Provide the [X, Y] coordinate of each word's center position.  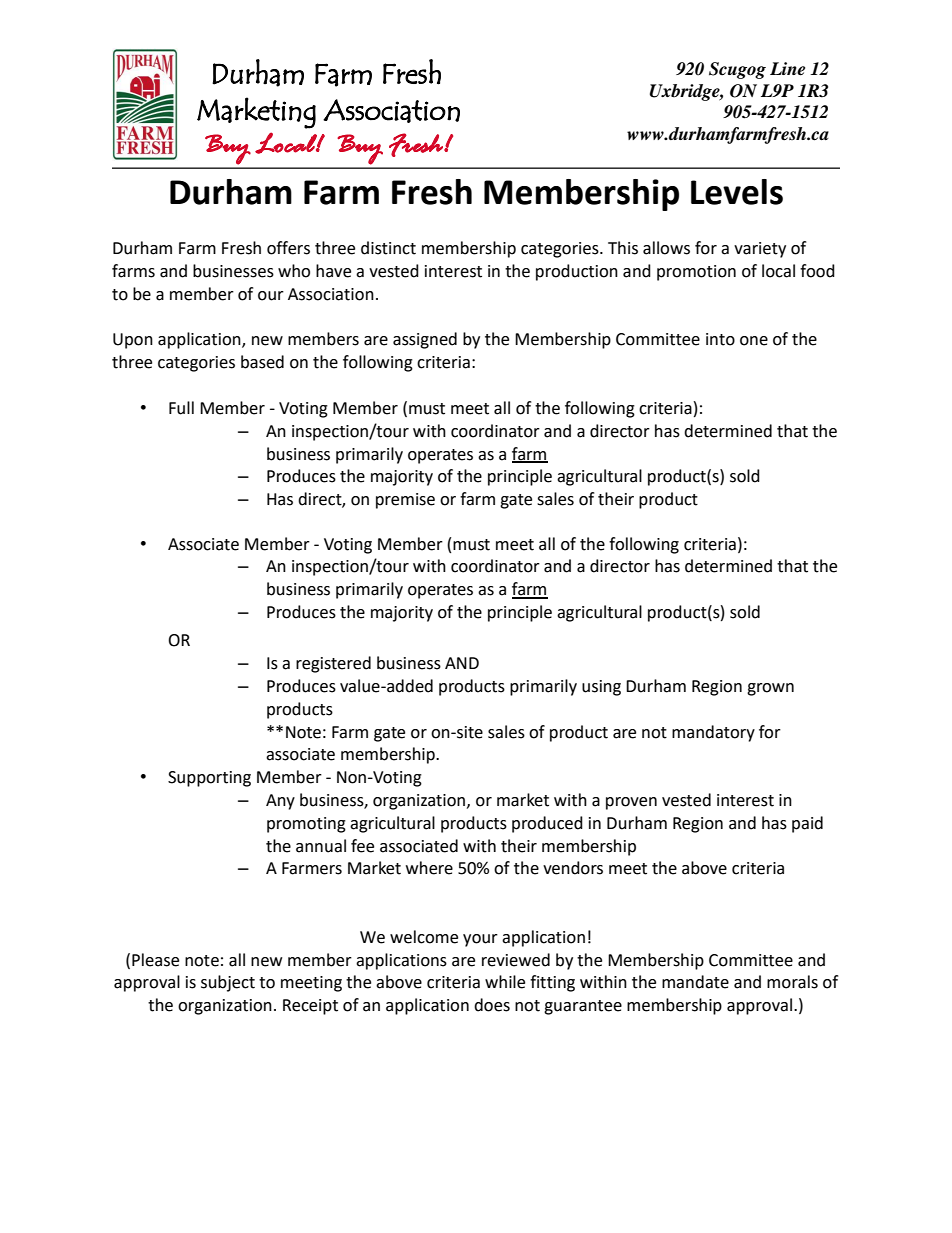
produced [547, 824]
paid [807, 824]
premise [405, 501]
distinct [388, 248]
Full [181, 408]
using [601, 688]
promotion [696, 273]
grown [770, 689]
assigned [425, 340]
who [294, 271]
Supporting [209, 779]
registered [333, 664]
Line [787, 69]
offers [288, 248]
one [754, 341]
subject [228, 983]
